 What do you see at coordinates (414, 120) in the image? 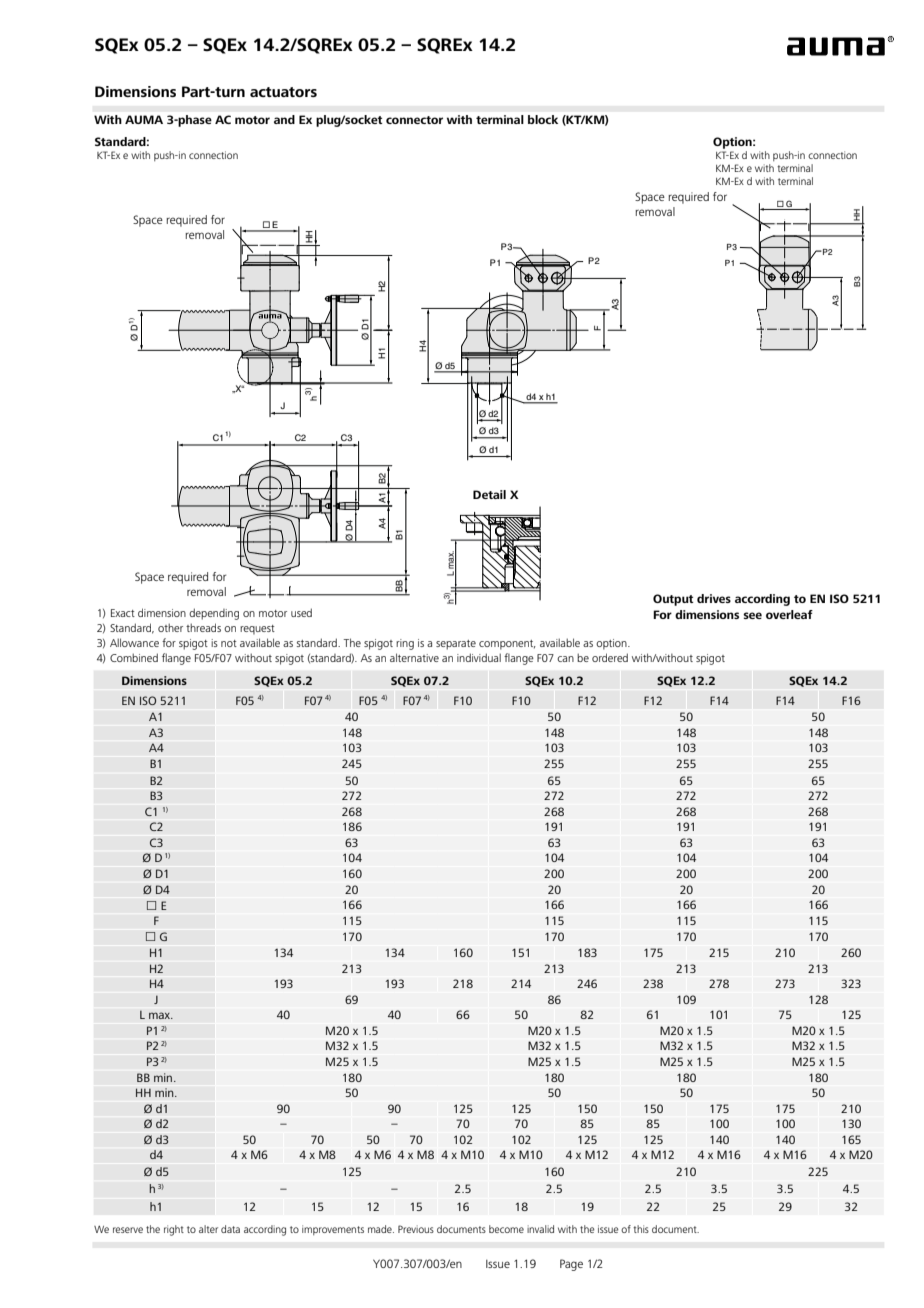
I see `connector` at bounding box center [414, 120].
